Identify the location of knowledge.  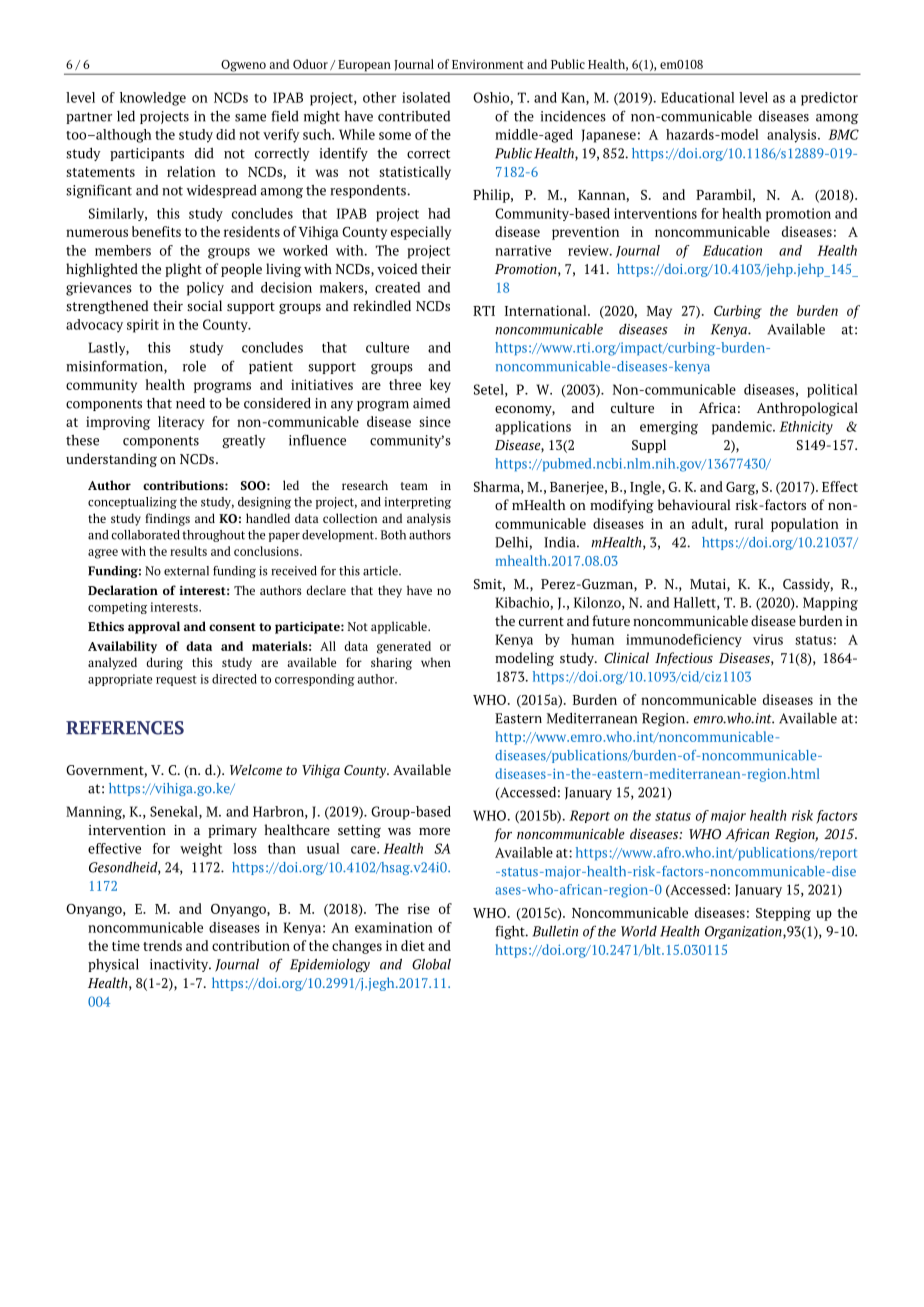
(153, 99).
